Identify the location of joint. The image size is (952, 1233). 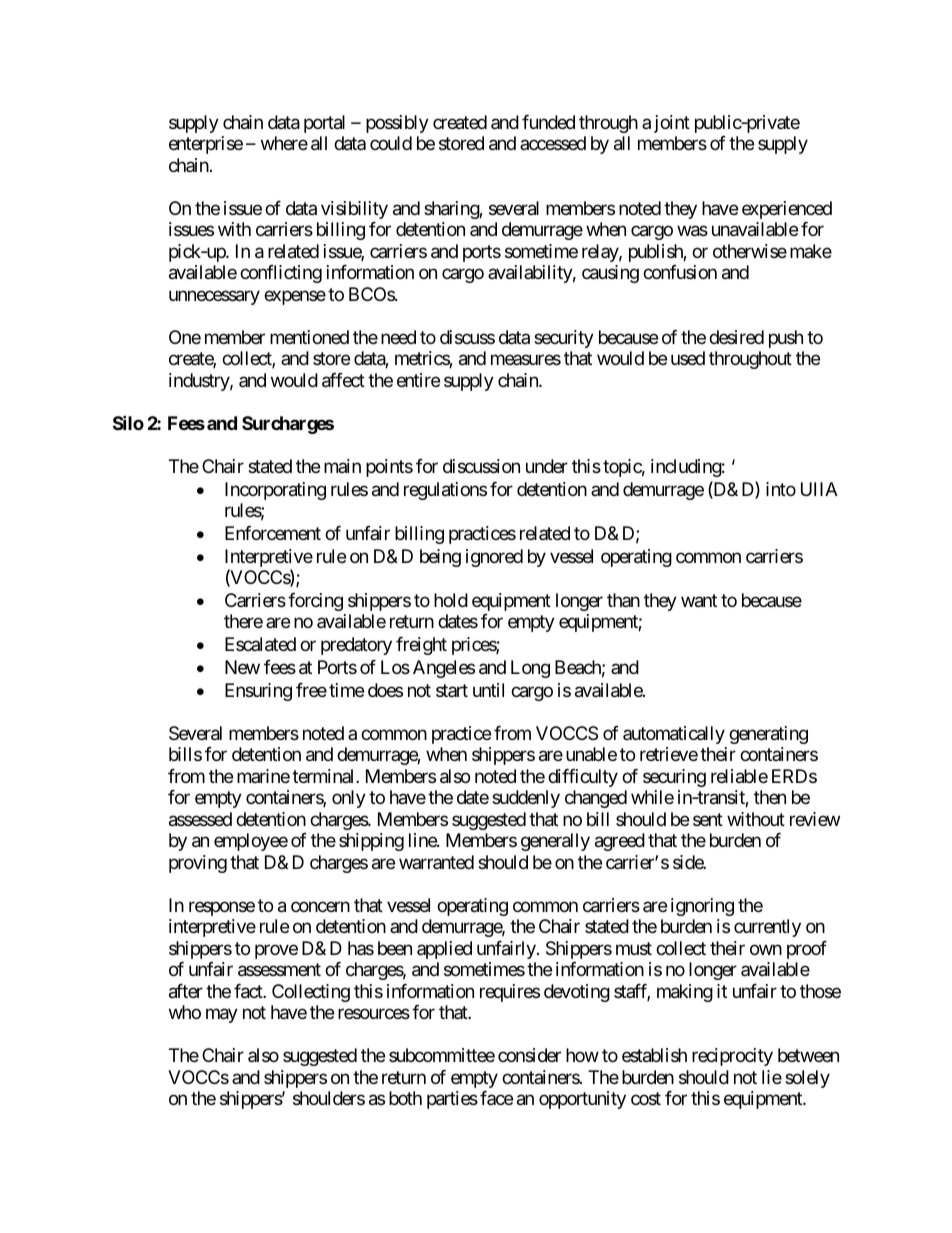
(672, 124).
